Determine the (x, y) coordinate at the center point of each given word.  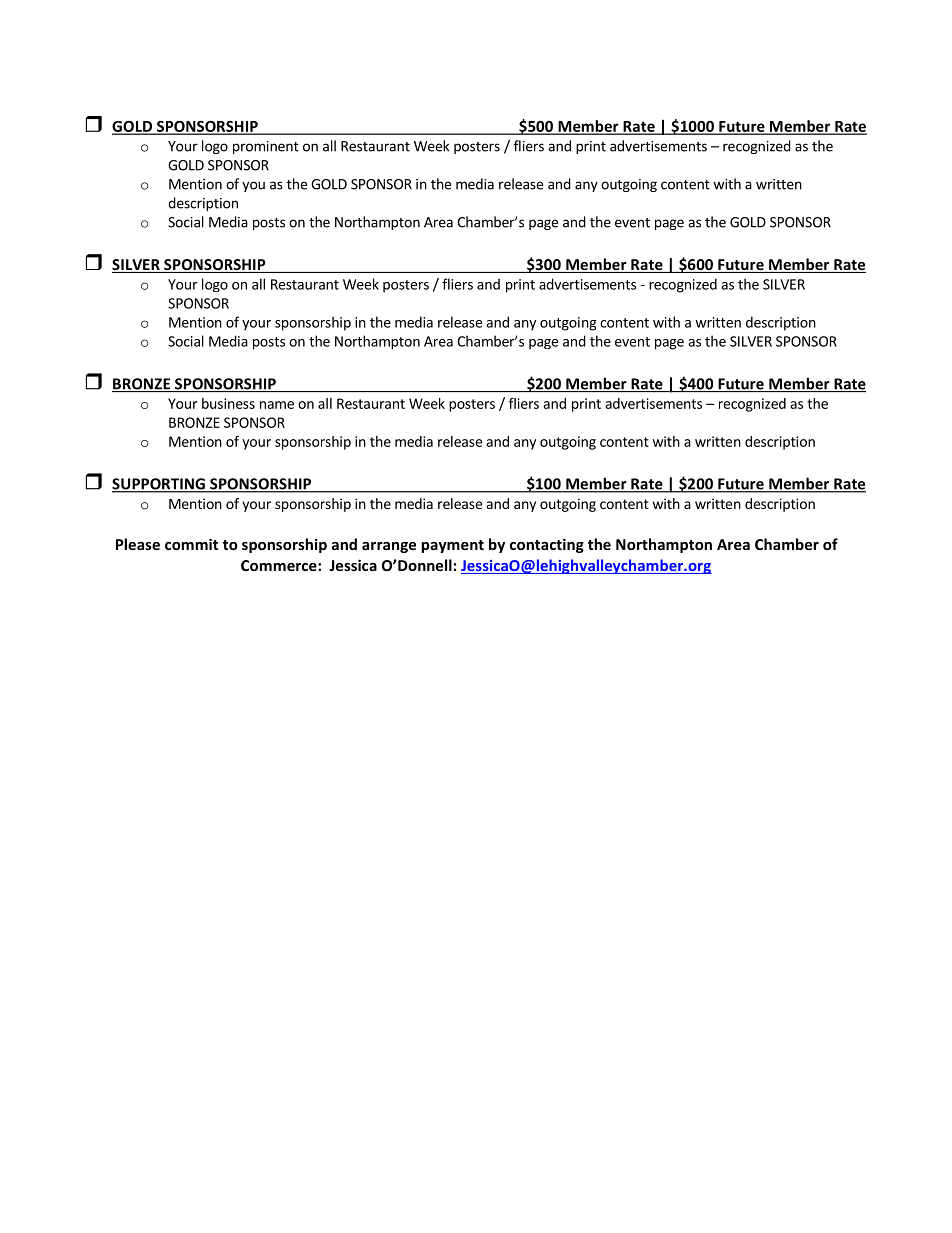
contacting (547, 545)
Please (138, 544)
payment (452, 546)
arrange (389, 547)
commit (191, 544)
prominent (266, 147)
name (277, 405)
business (228, 403)
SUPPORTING (159, 485)
